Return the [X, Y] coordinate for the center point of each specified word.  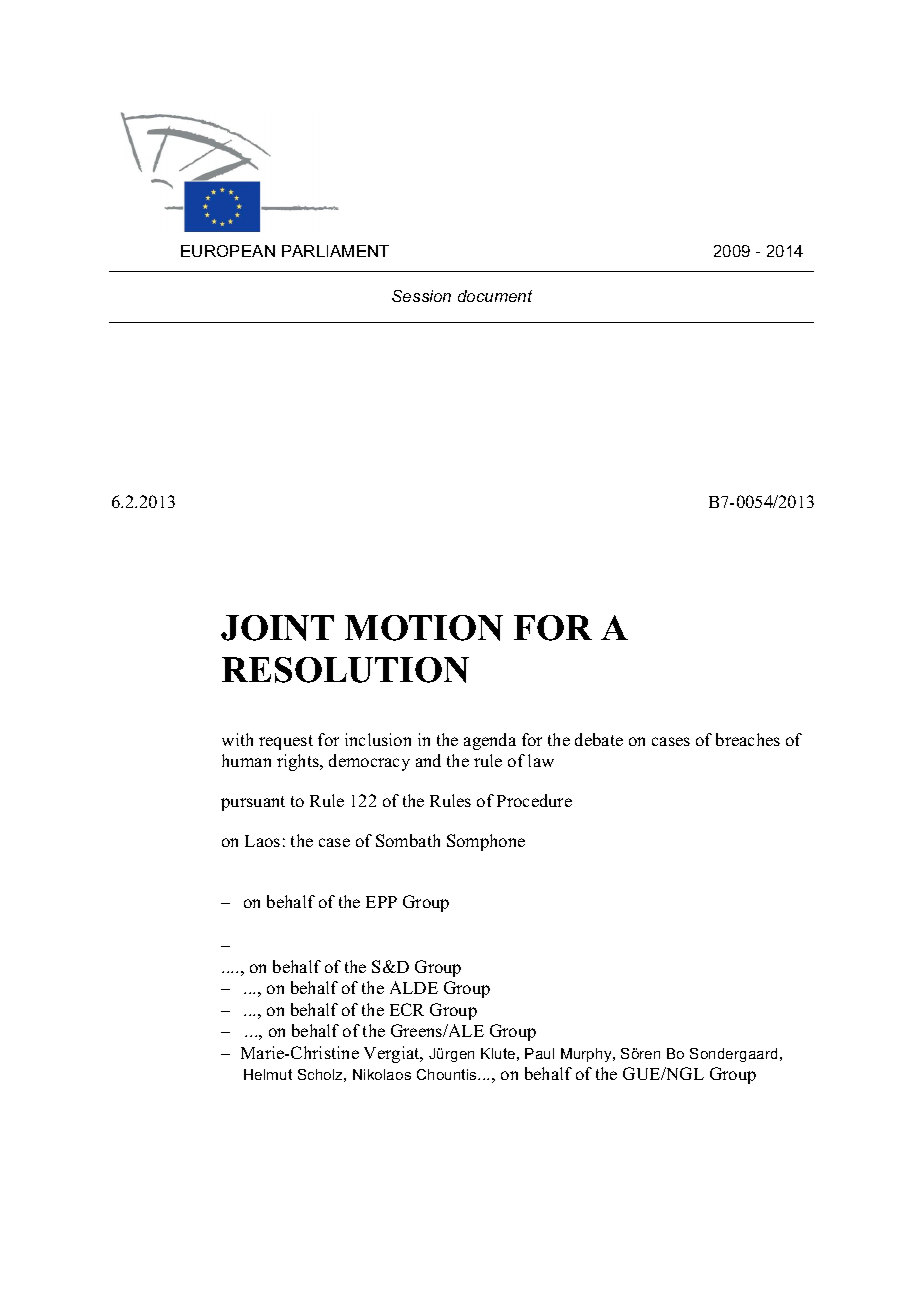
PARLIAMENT [335, 251]
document [495, 296]
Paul [539, 1053]
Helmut [268, 1074]
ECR [407, 1009]
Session [421, 296]
